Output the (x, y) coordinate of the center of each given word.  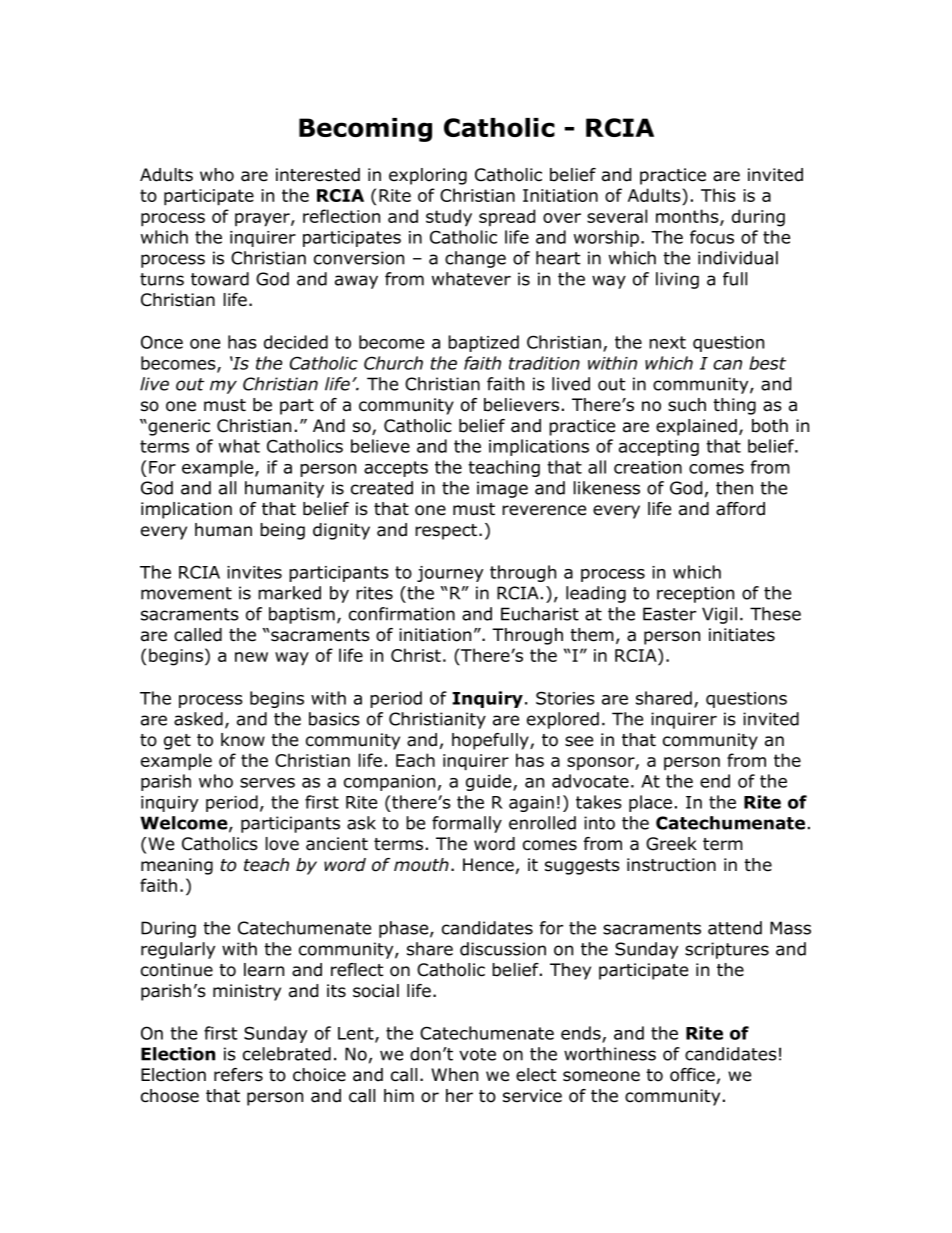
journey (450, 574)
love (282, 844)
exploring (428, 176)
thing (734, 406)
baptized (483, 343)
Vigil (719, 615)
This (718, 195)
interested (318, 175)
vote (477, 1054)
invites (254, 572)
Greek (671, 844)
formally (467, 824)
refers (238, 1075)
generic (178, 427)
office (692, 1075)
